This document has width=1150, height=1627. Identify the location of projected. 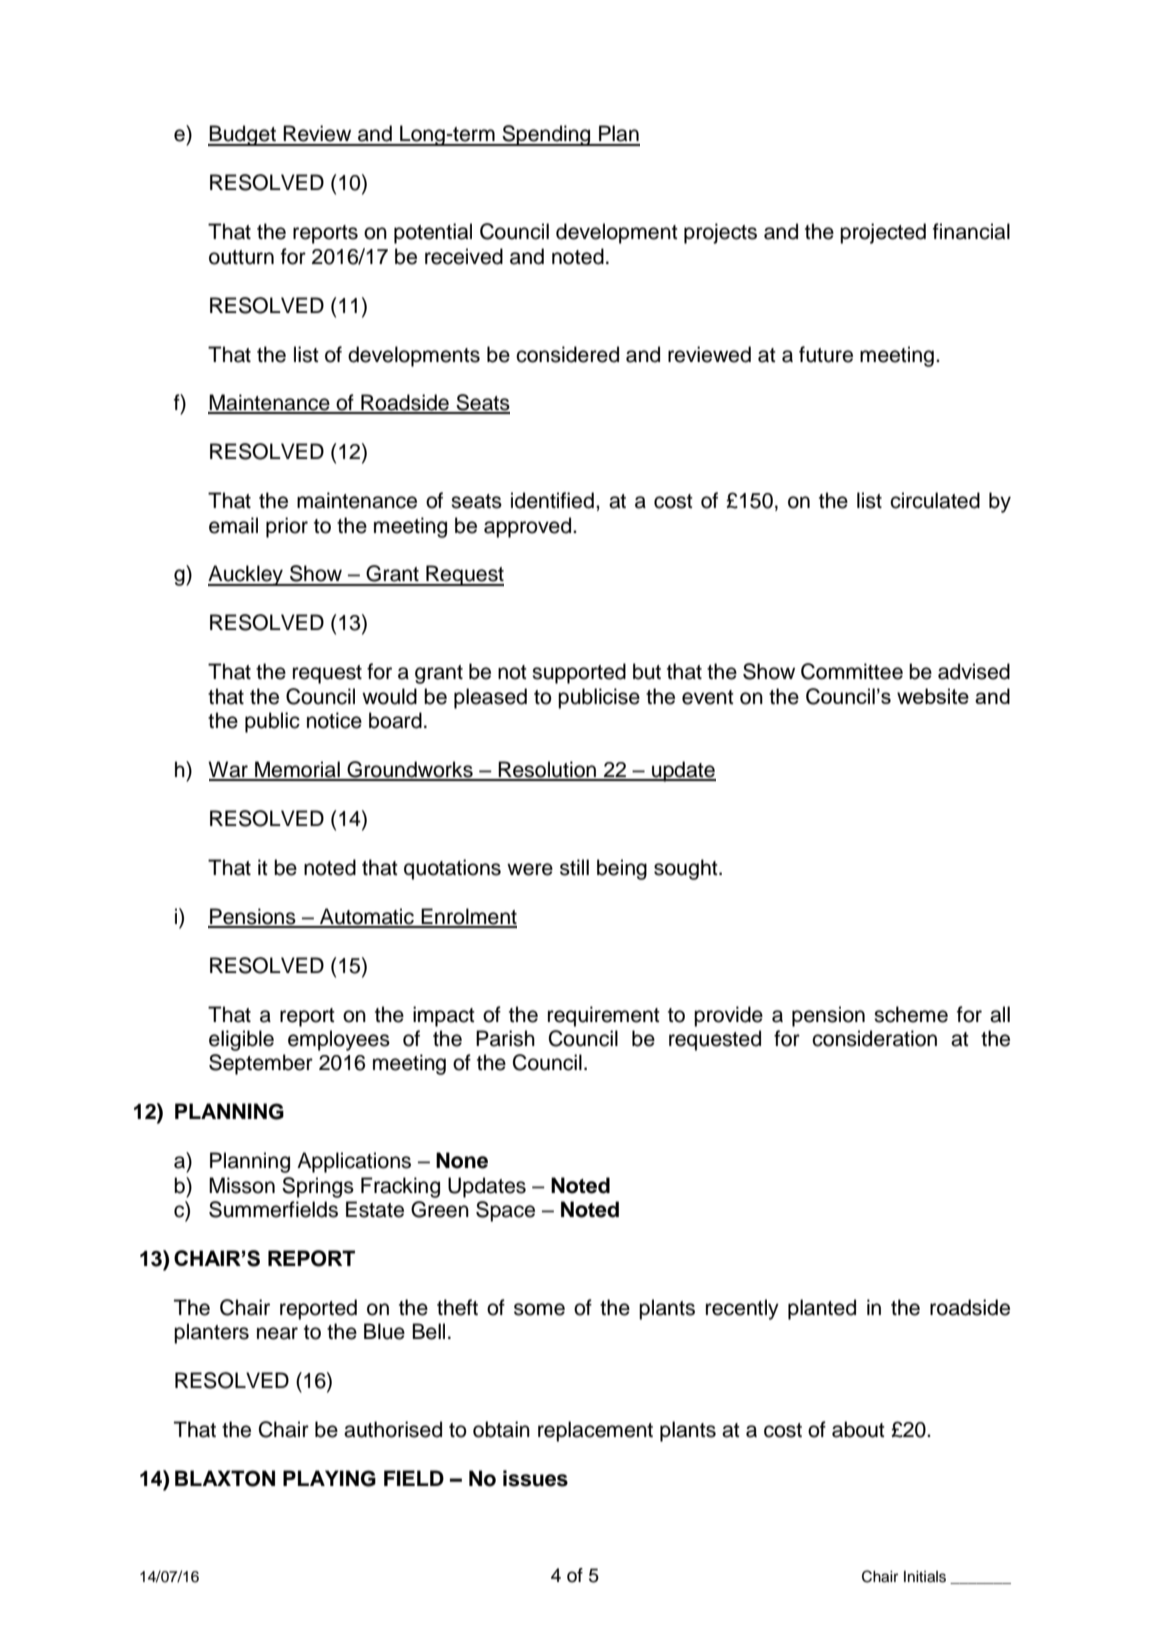
(883, 233).
